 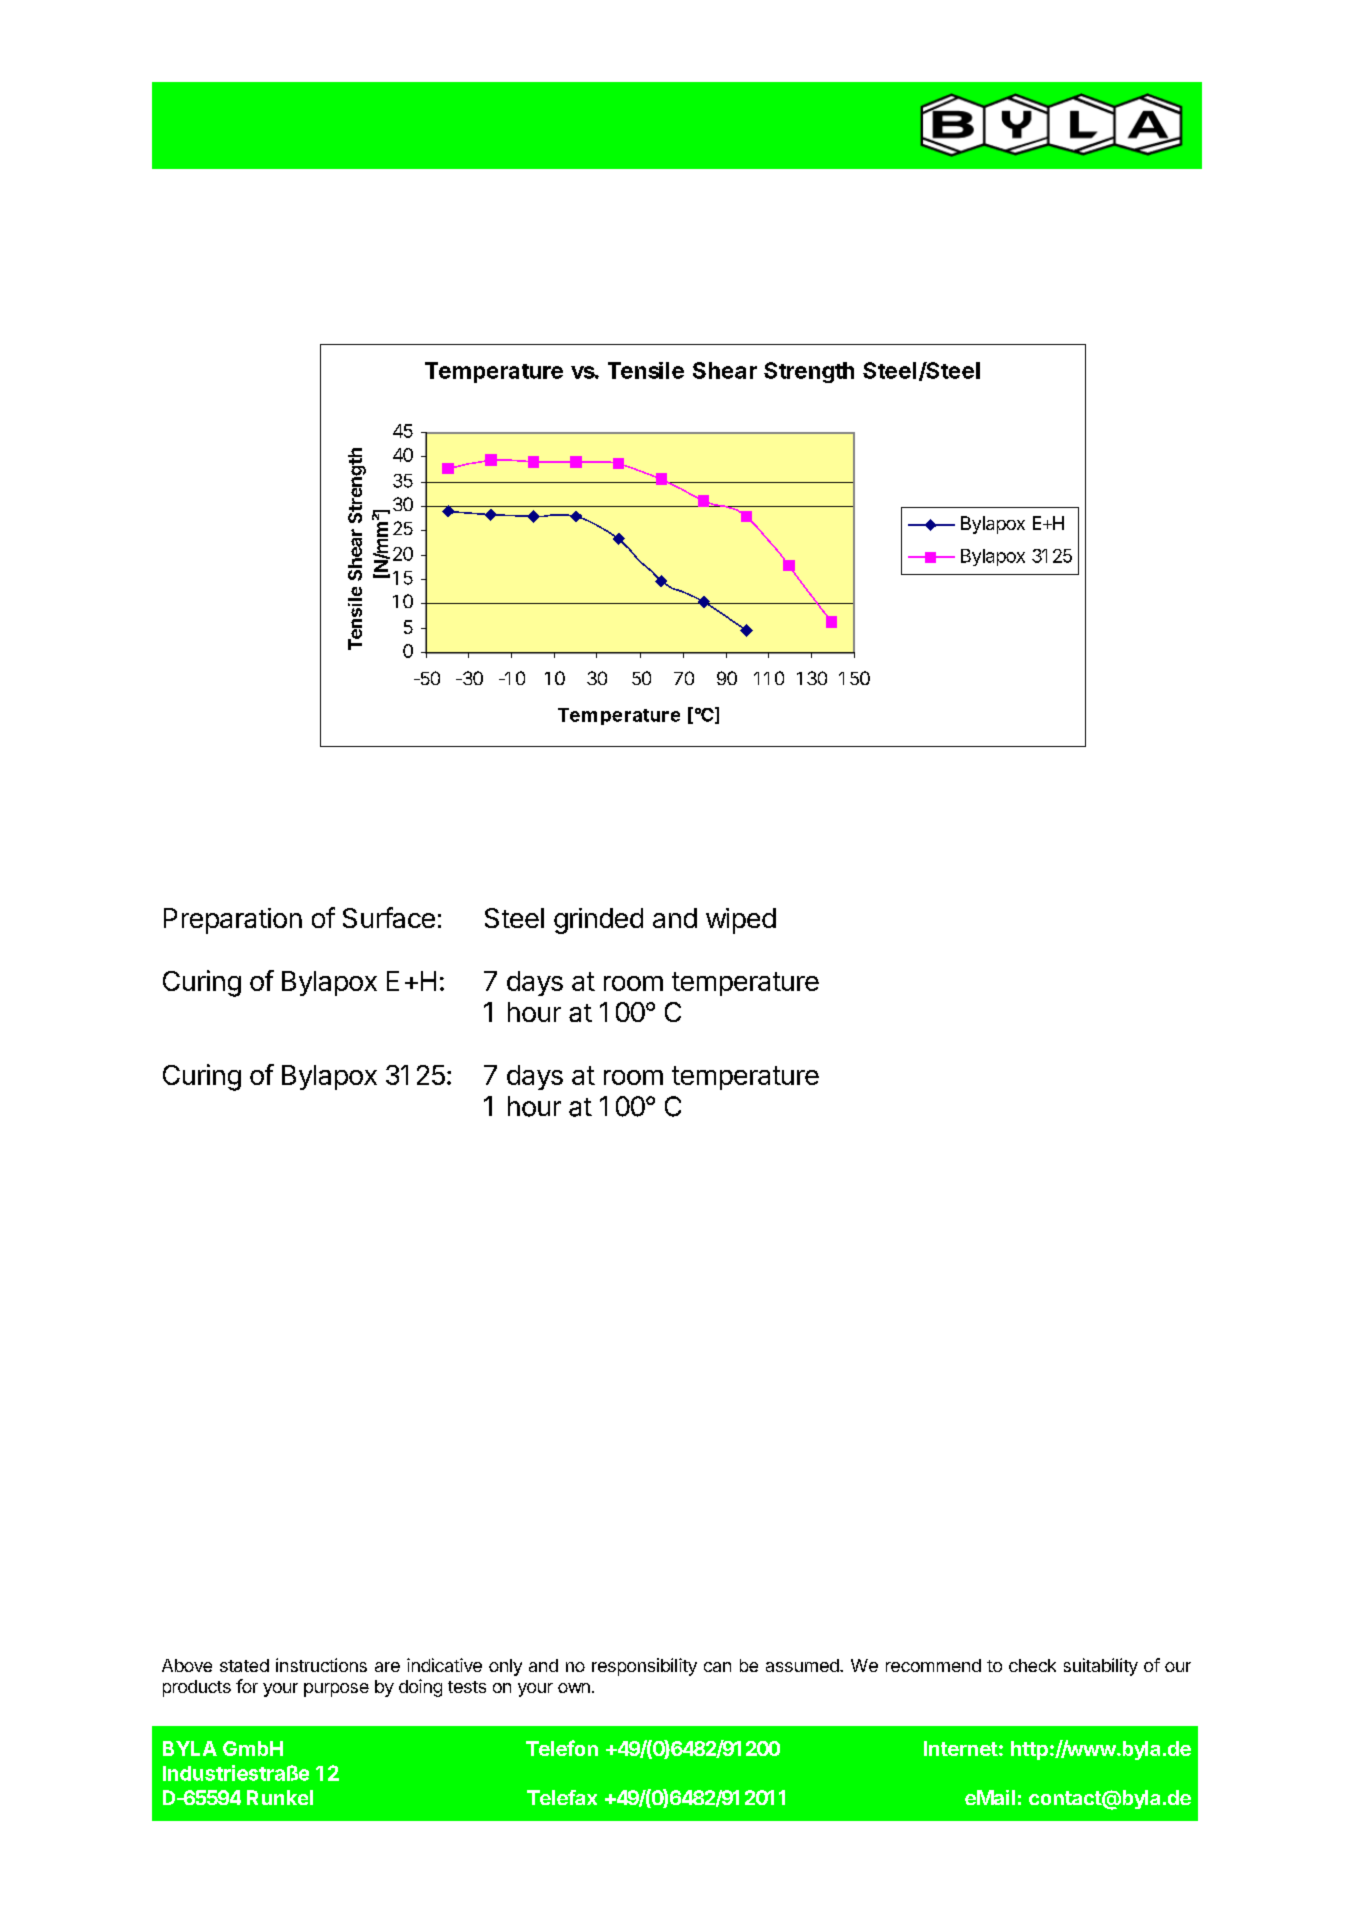 I want to click on Telefon, so click(x=562, y=1748).
